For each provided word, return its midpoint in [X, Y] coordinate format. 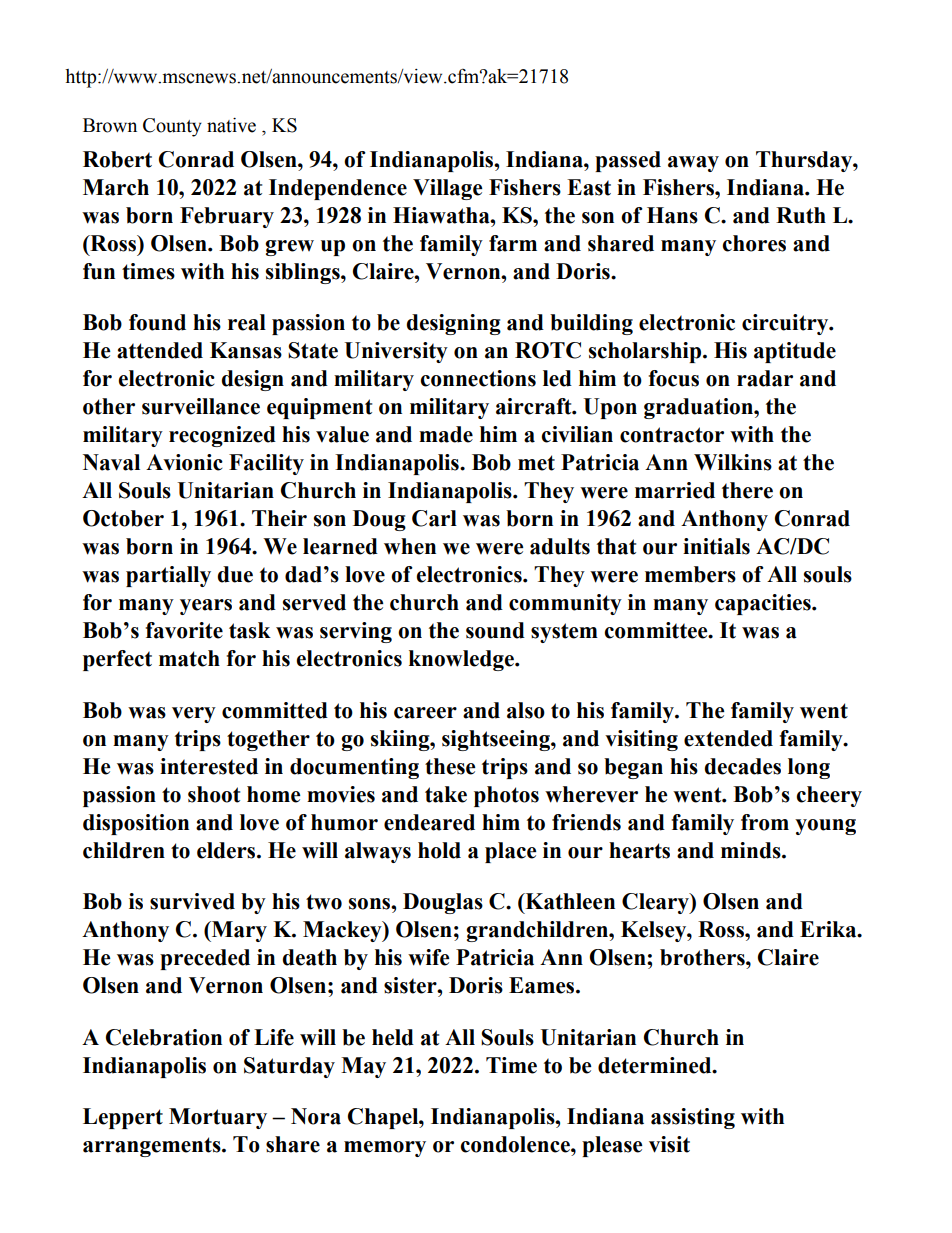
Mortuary [218, 1118]
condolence [516, 1144]
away [693, 164]
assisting [693, 1118]
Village [448, 189]
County [172, 127]
